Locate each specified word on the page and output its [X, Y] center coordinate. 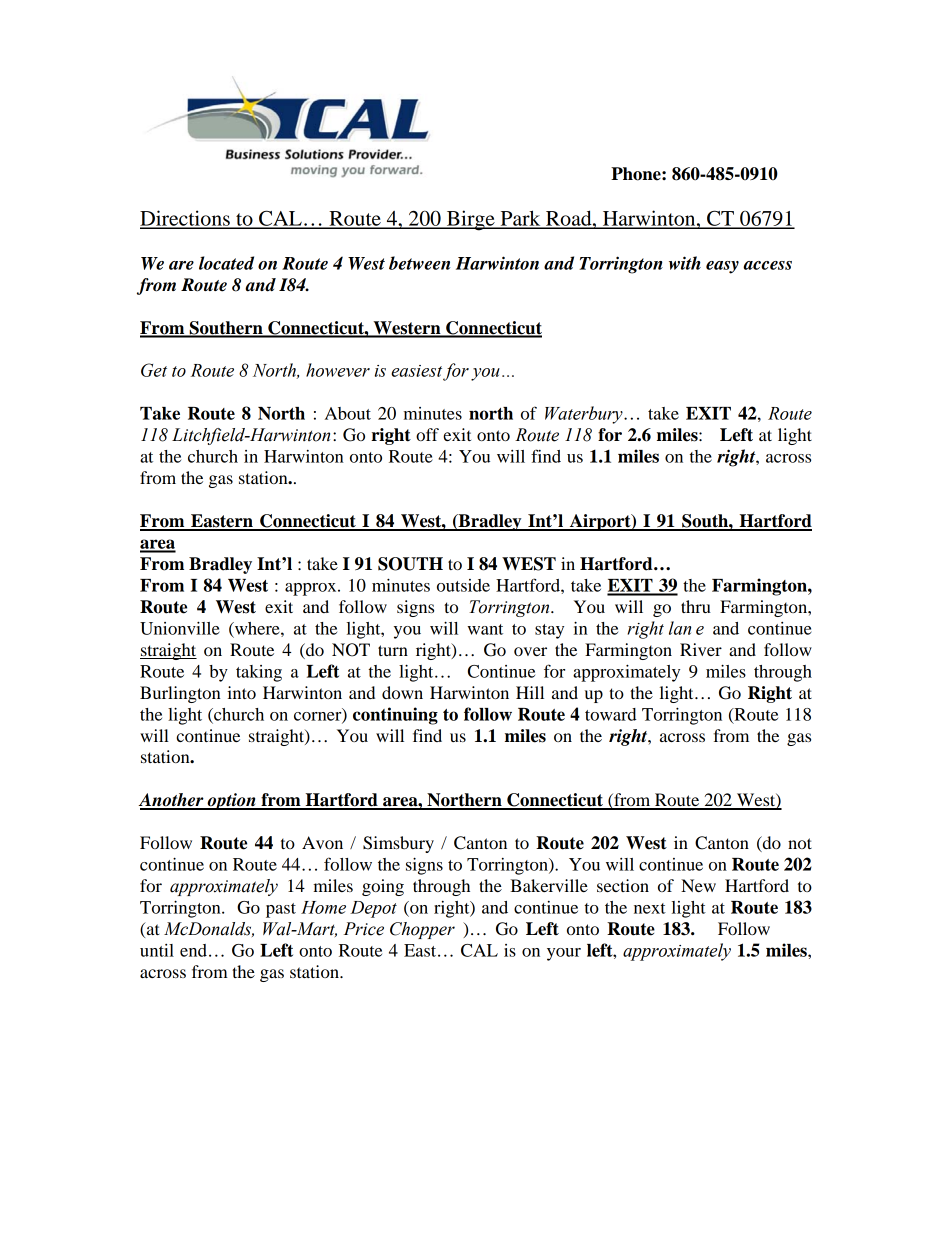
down [402, 692]
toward [611, 714]
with [685, 263]
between [419, 263]
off [427, 434]
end [193, 950]
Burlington [180, 694]
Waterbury [585, 415]
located [226, 263]
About [348, 413]
